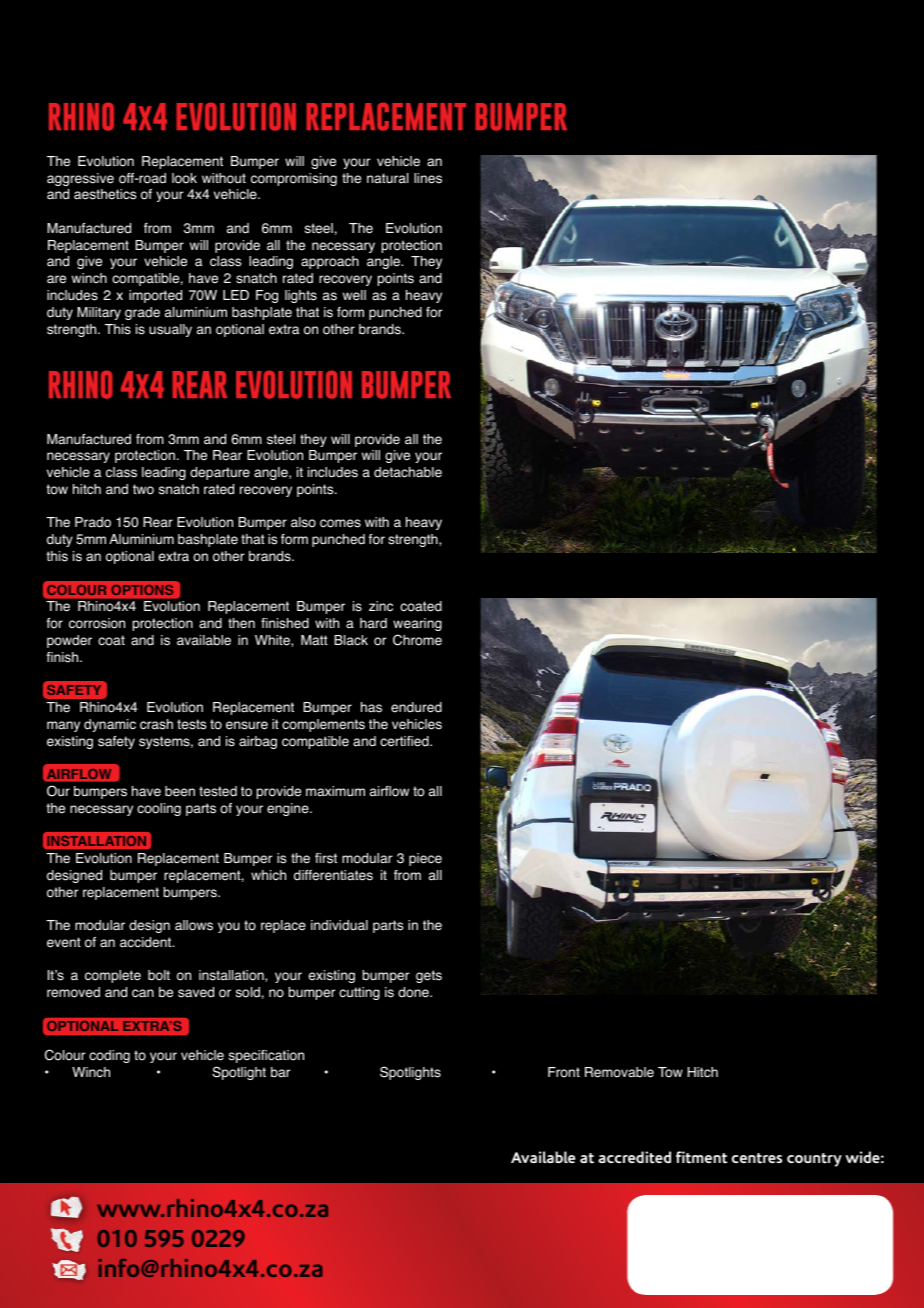 The width and height of the screenshot is (924, 1308). Describe the element at coordinates (143, 489) in the screenshot. I see `two` at that location.
